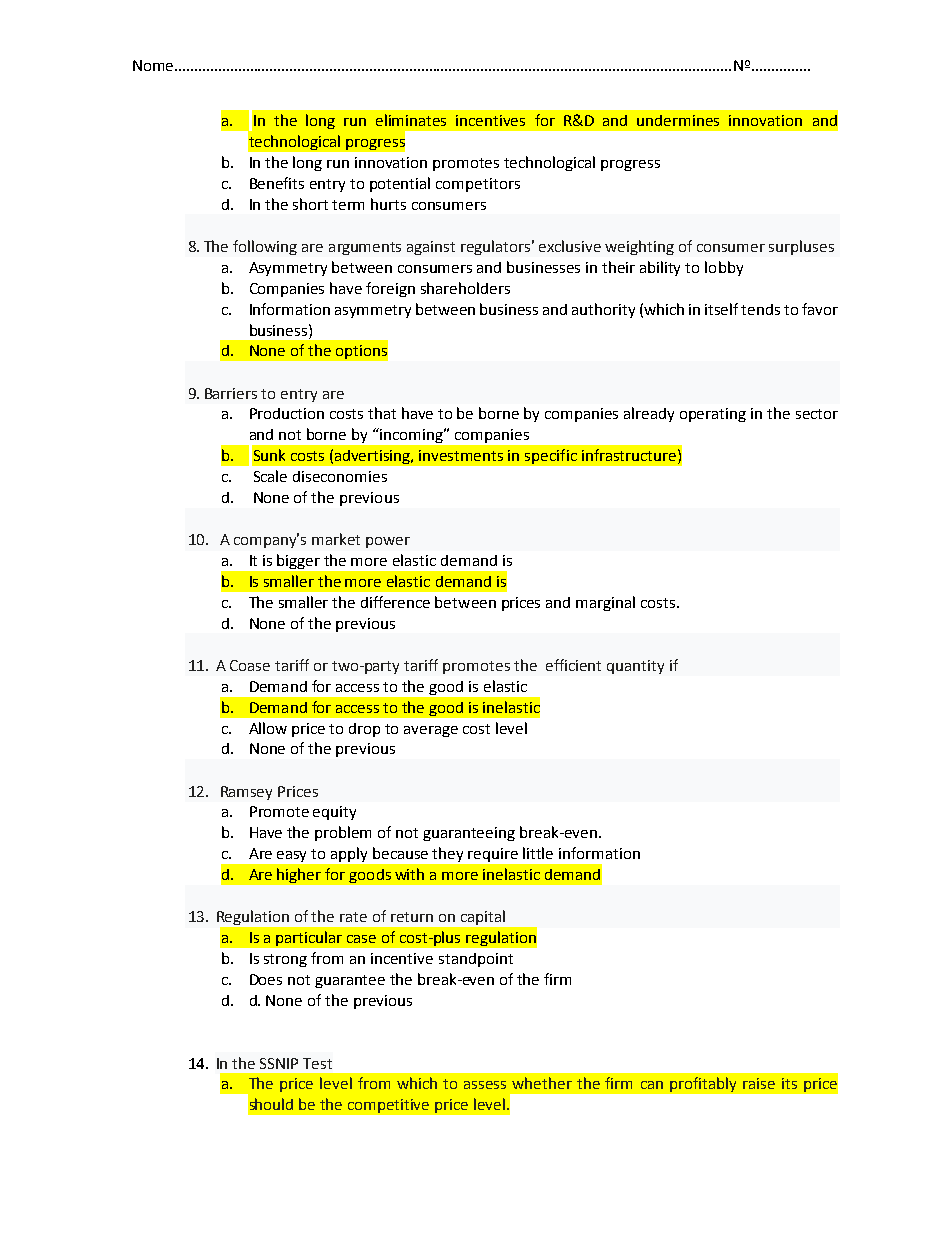 The image size is (952, 1233). I want to click on competitors, so click(478, 185).
